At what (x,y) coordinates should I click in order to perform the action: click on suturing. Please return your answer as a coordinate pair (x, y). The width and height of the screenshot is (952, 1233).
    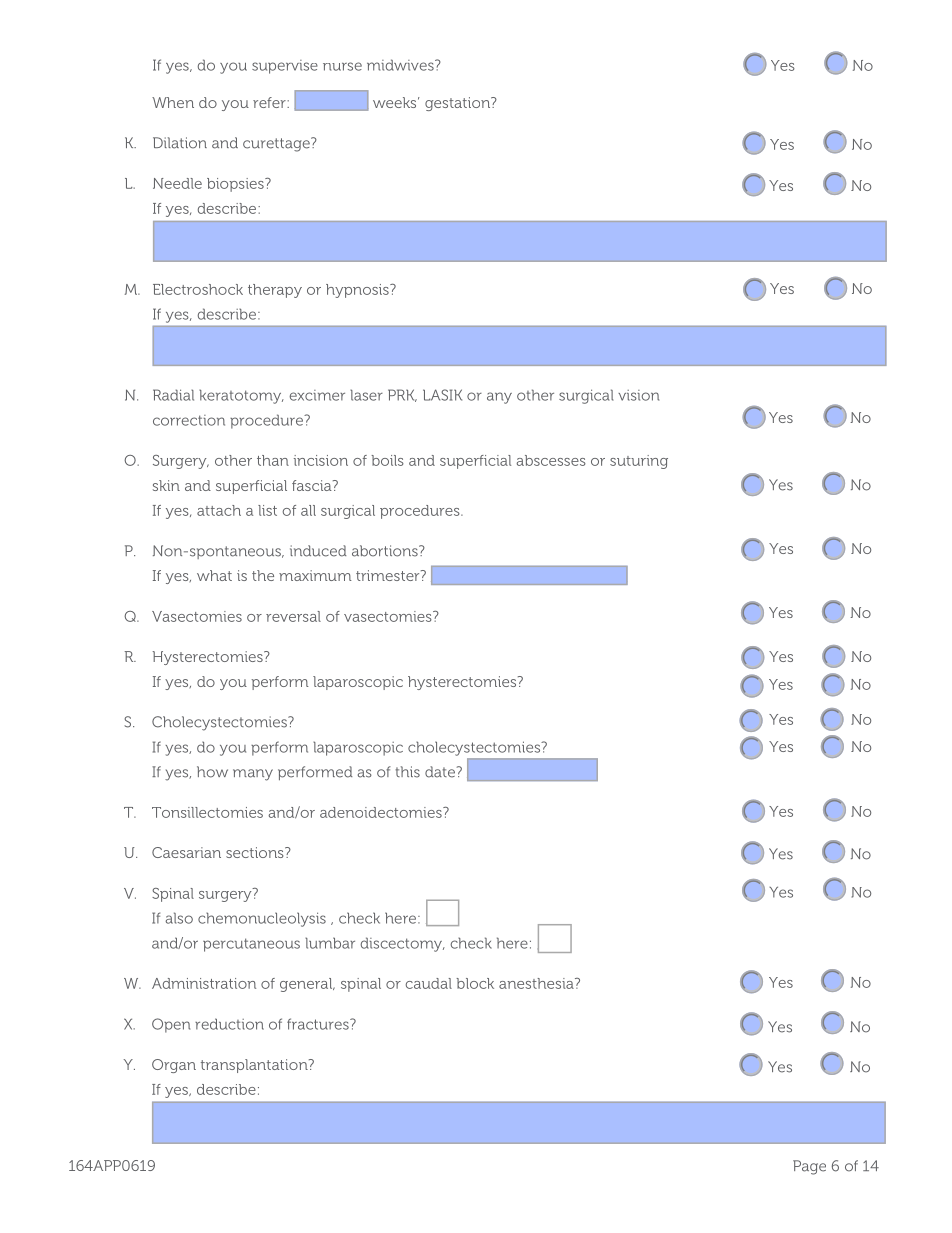
    Looking at the image, I should click on (639, 462).
